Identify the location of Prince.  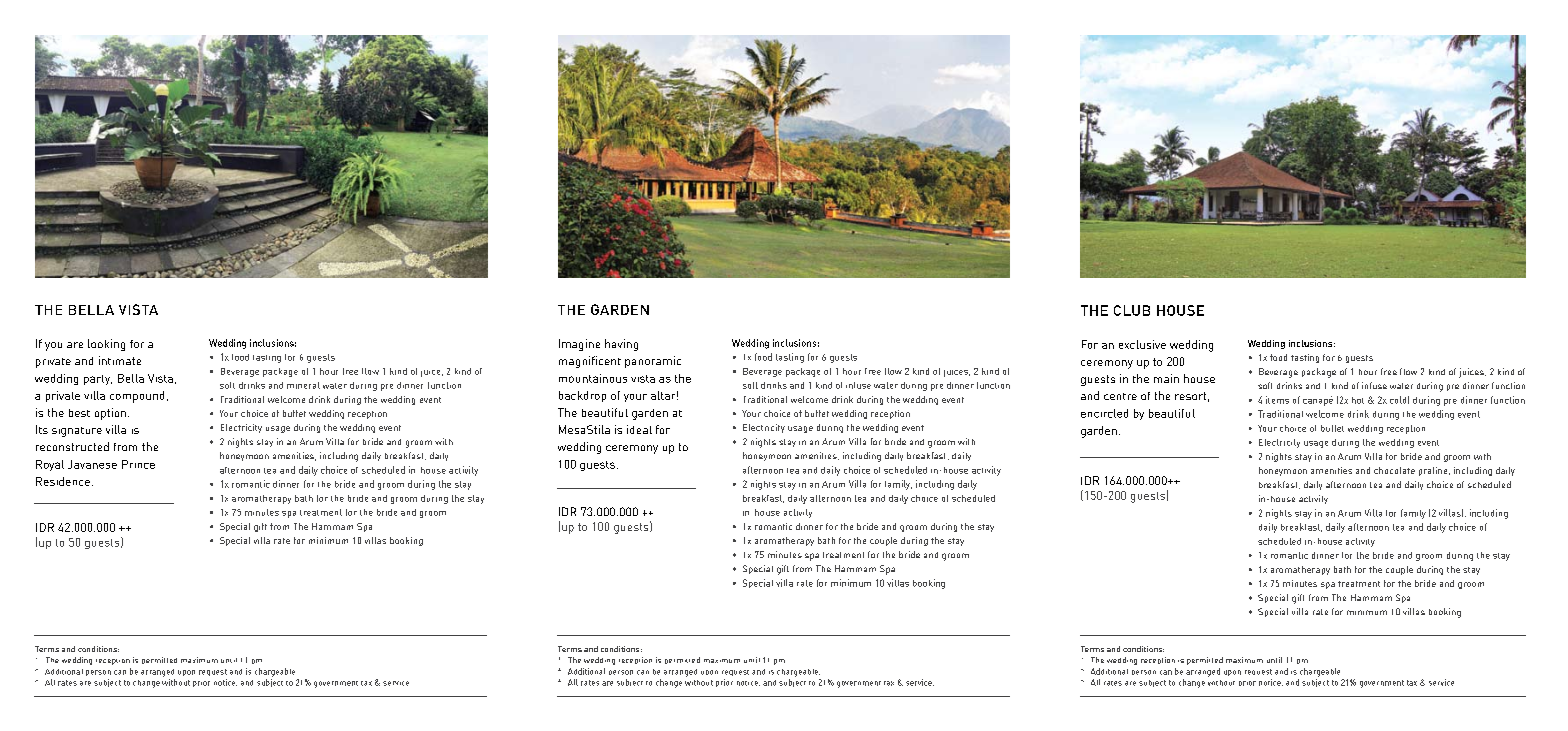
(138, 464).
